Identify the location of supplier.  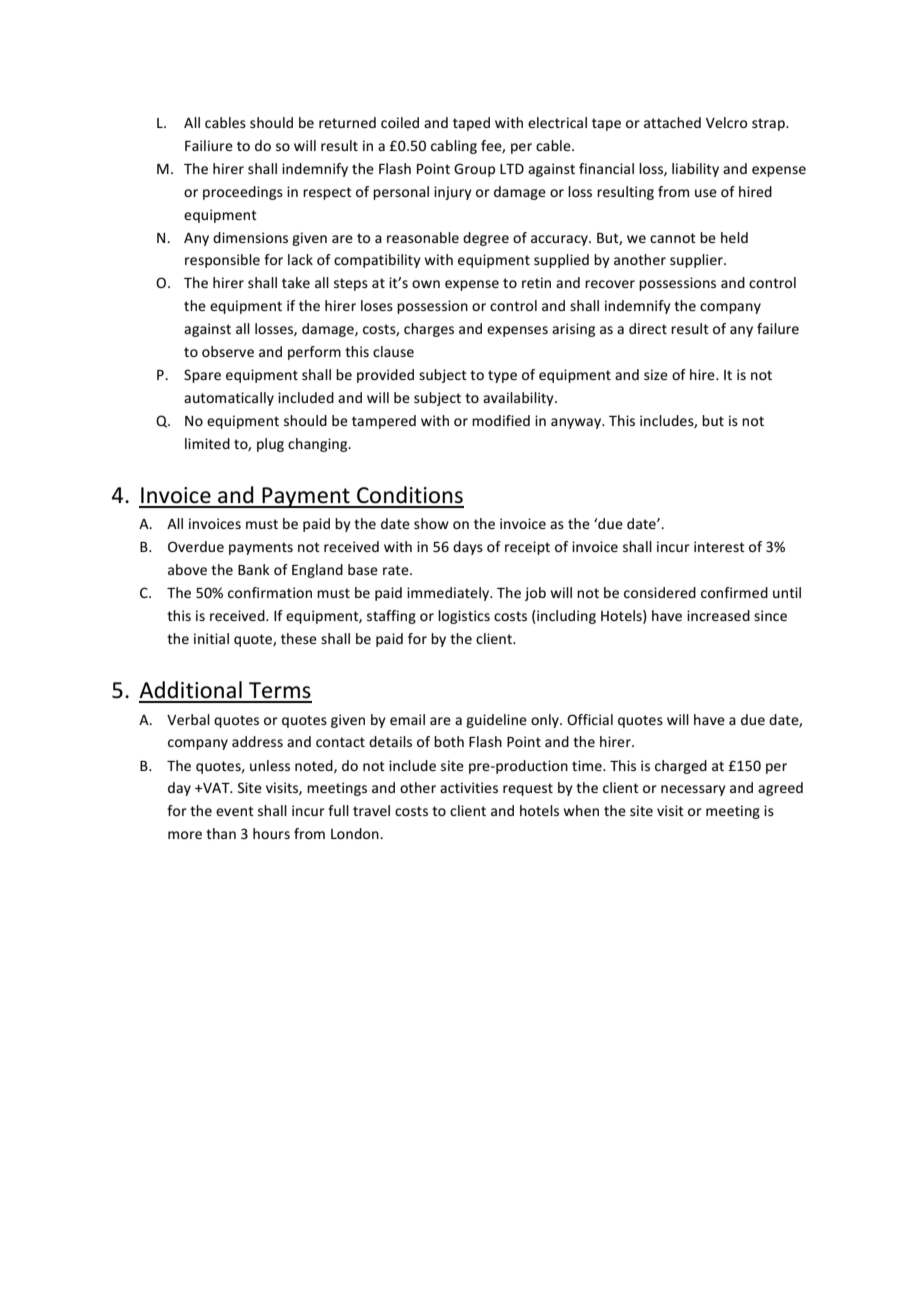
(697, 261).
